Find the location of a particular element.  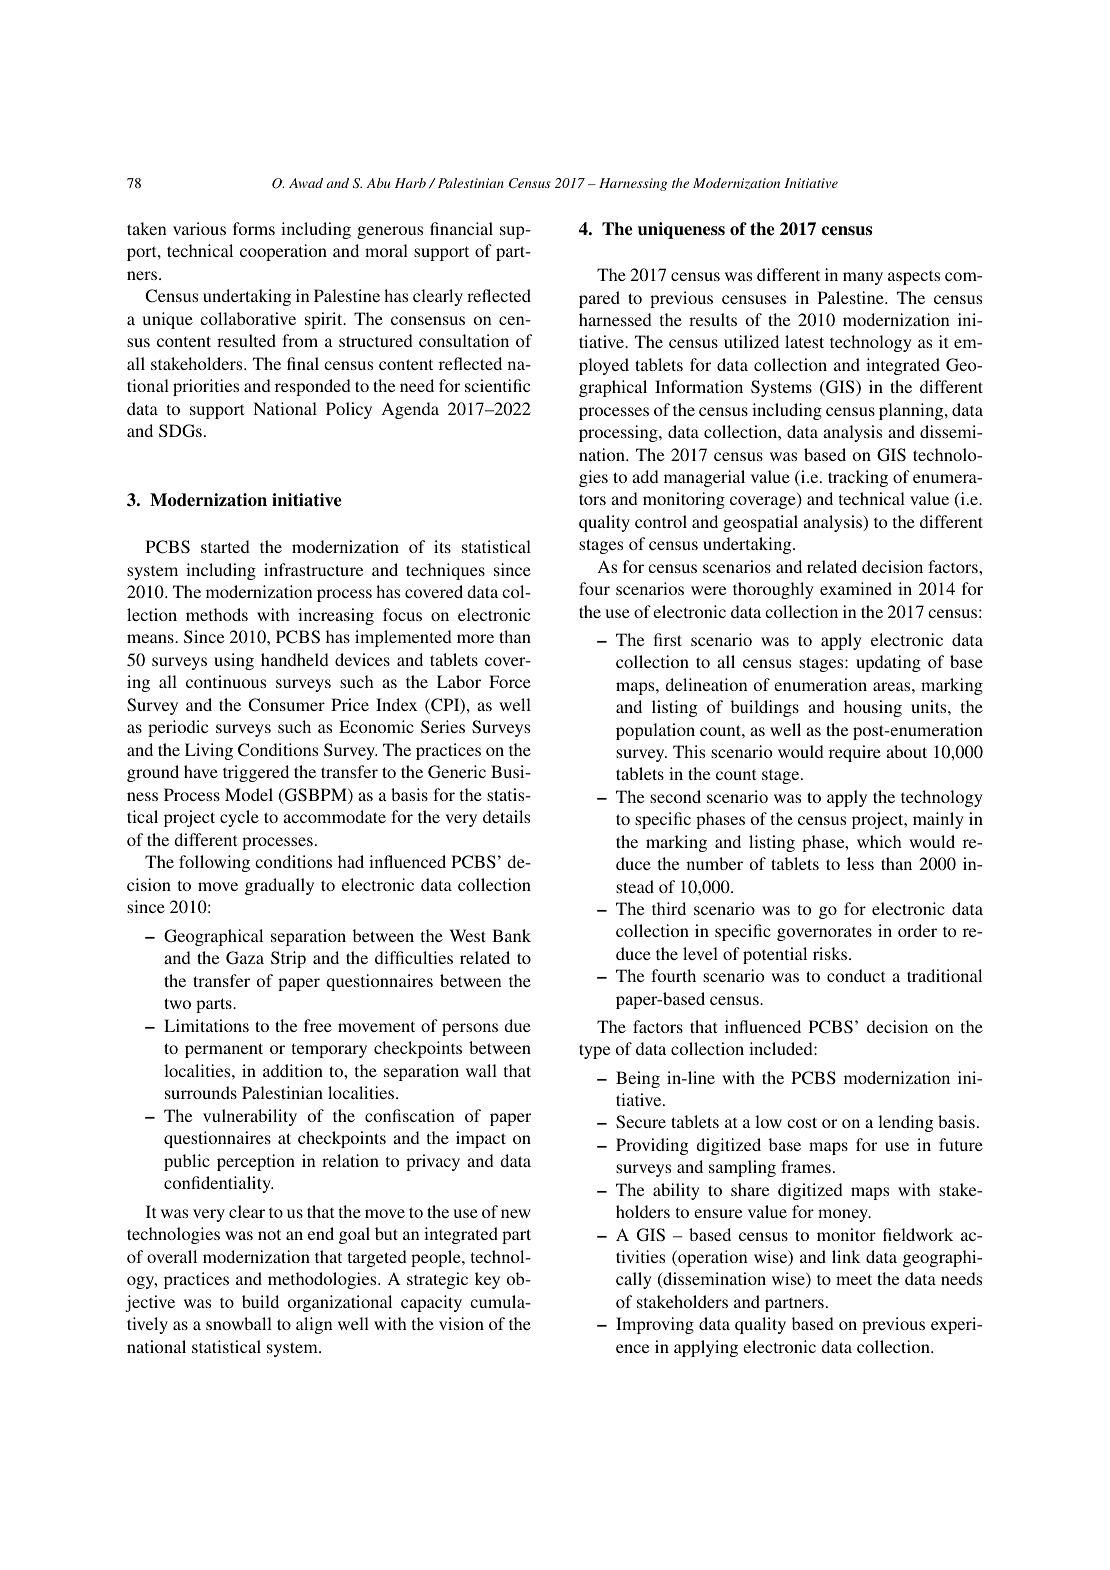

forms is located at coordinates (254, 228).
